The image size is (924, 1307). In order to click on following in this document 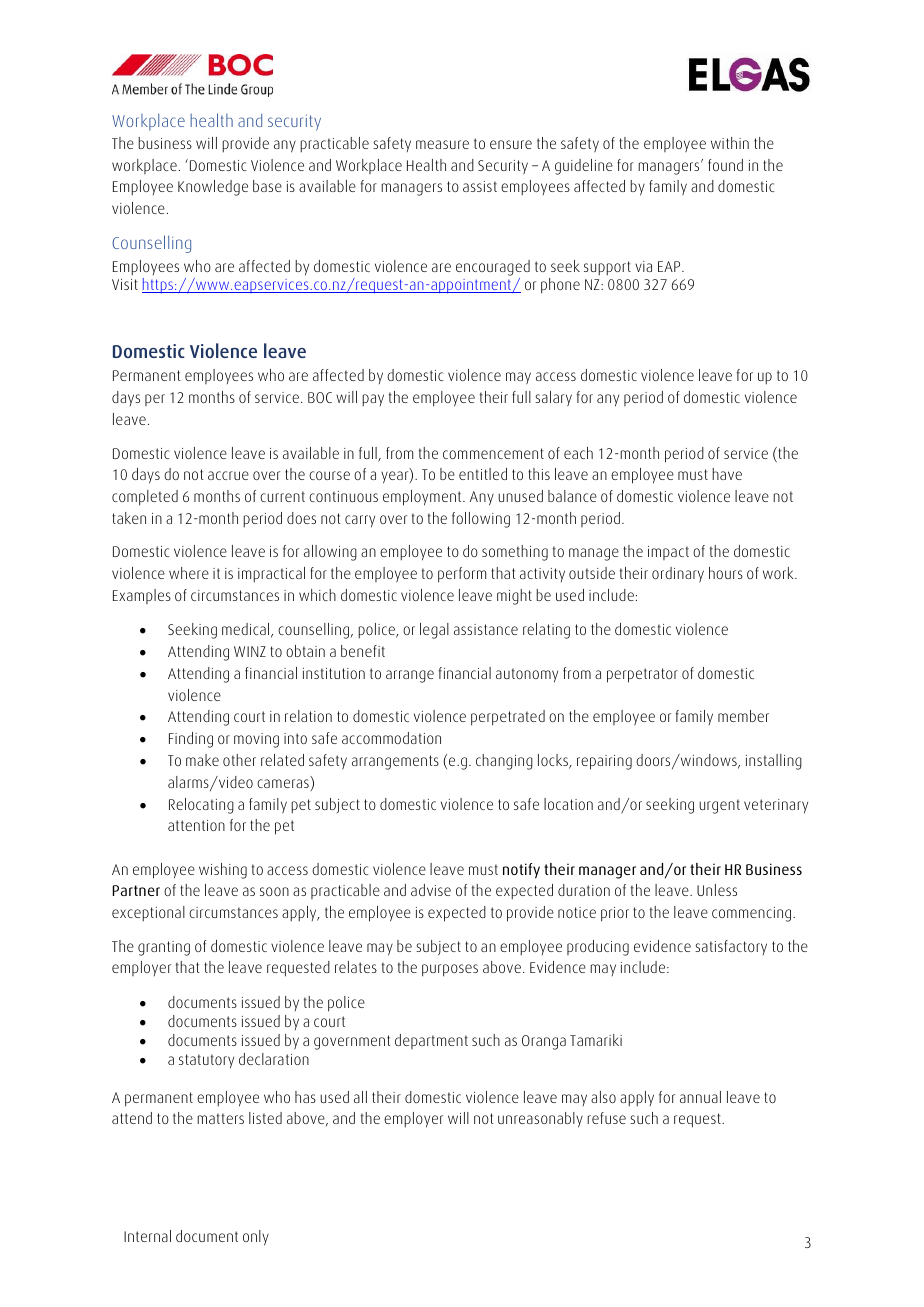, I will do `click(481, 520)`.
